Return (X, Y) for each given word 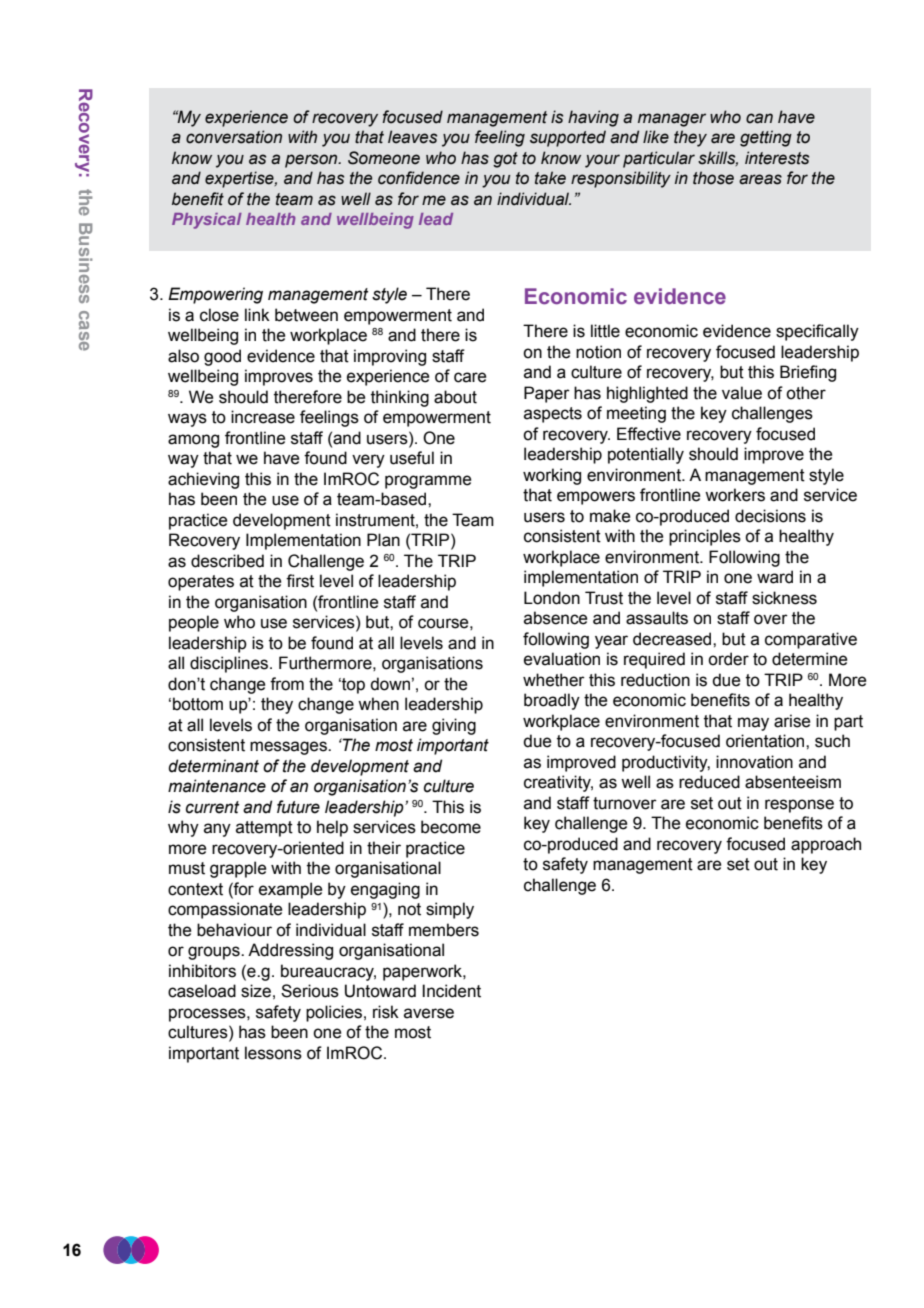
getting (766, 138)
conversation (234, 137)
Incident (451, 991)
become (451, 827)
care (470, 377)
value (742, 393)
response (799, 806)
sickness (784, 598)
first (300, 581)
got (505, 160)
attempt (264, 829)
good (222, 357)
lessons (273, 1053)
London (552, 598)
